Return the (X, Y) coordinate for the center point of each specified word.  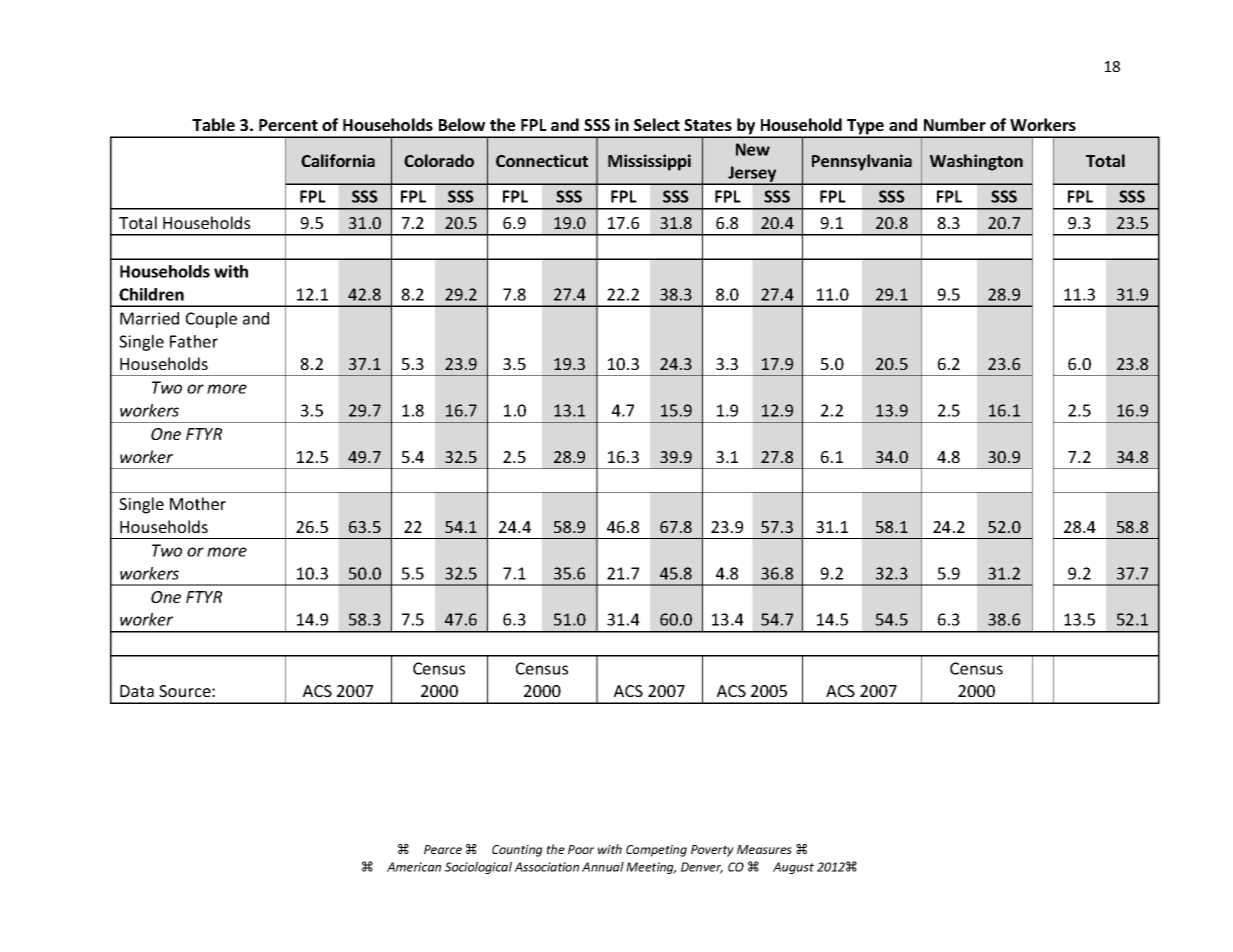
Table (213, 124)
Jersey (752, 175)
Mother (198, 503)
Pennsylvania (862, 162)
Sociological (478, 868)
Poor (581, 849)
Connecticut (542, 160)
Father (194, 341)
